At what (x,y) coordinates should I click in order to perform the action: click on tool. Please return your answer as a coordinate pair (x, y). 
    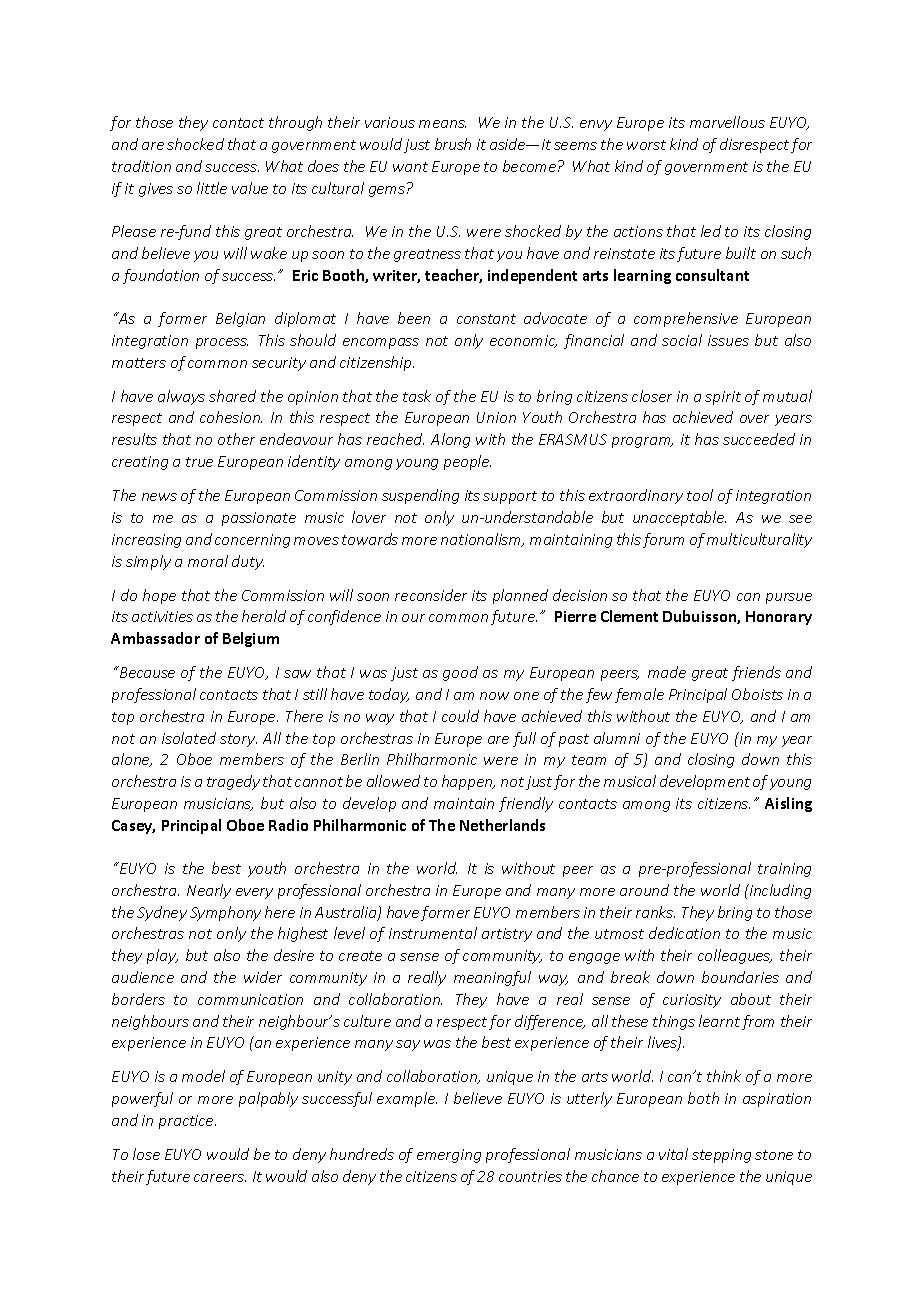
    Looking at the image, I should click on (700, 495).
